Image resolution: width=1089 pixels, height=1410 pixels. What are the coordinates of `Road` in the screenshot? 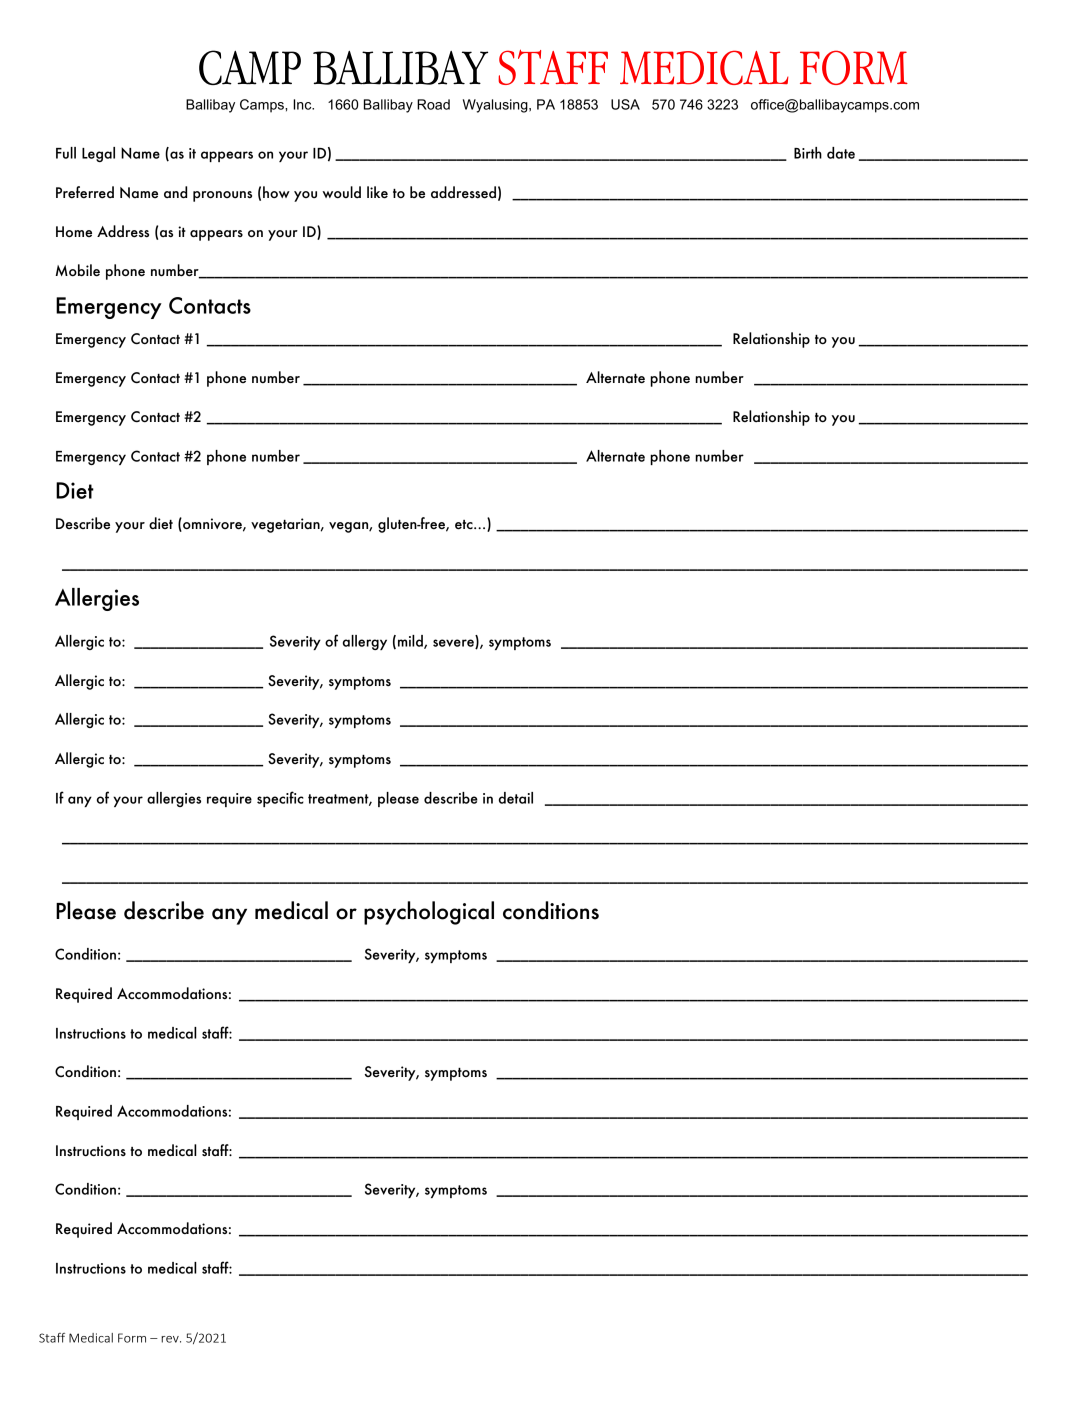 It's located at (433, 104).
